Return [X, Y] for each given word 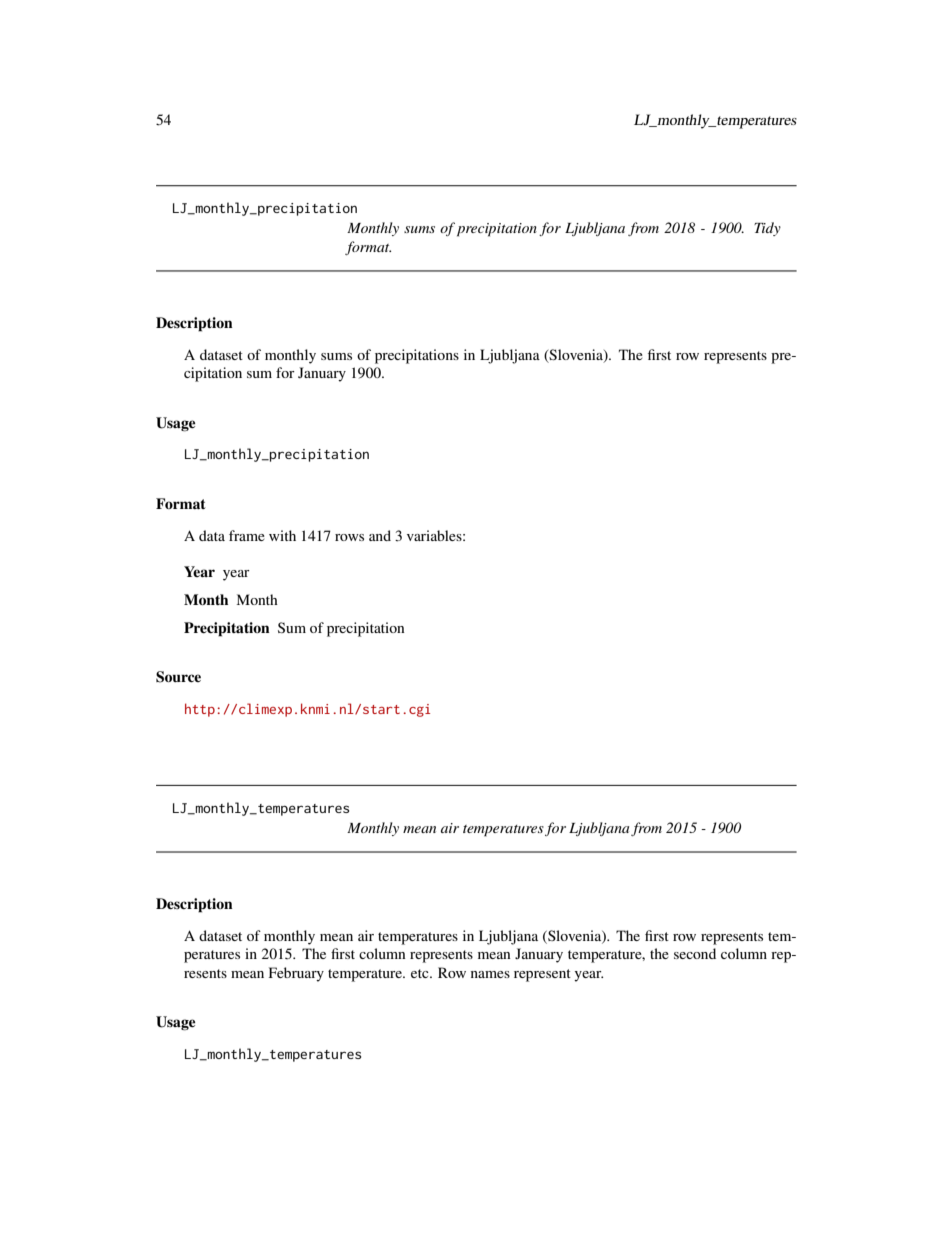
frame [247, 535]
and [380, 535]
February [296, 974]
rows [349, 537]
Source [178, 677]
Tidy [767, 229]
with [282, 535]
